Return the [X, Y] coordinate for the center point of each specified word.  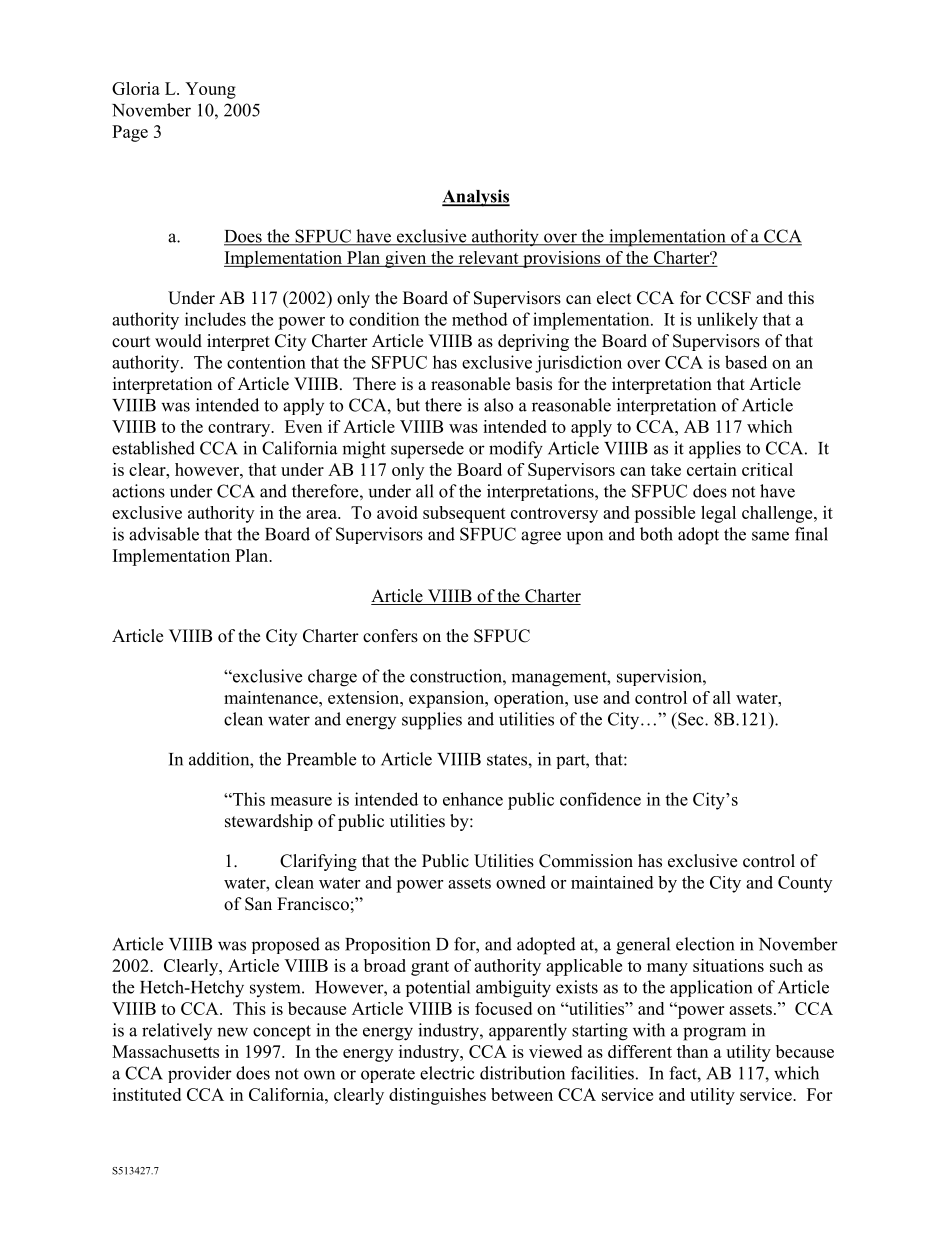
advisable [164, 534]
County [805, 884]
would [178, 341]
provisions [562, 259]
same [770, 536]
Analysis [476, 198]
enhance [473, 799]
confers [390, 636]
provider [200, 1074]
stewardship [269, 822]
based [746, 362]
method [480, 319]
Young [210, 90]
